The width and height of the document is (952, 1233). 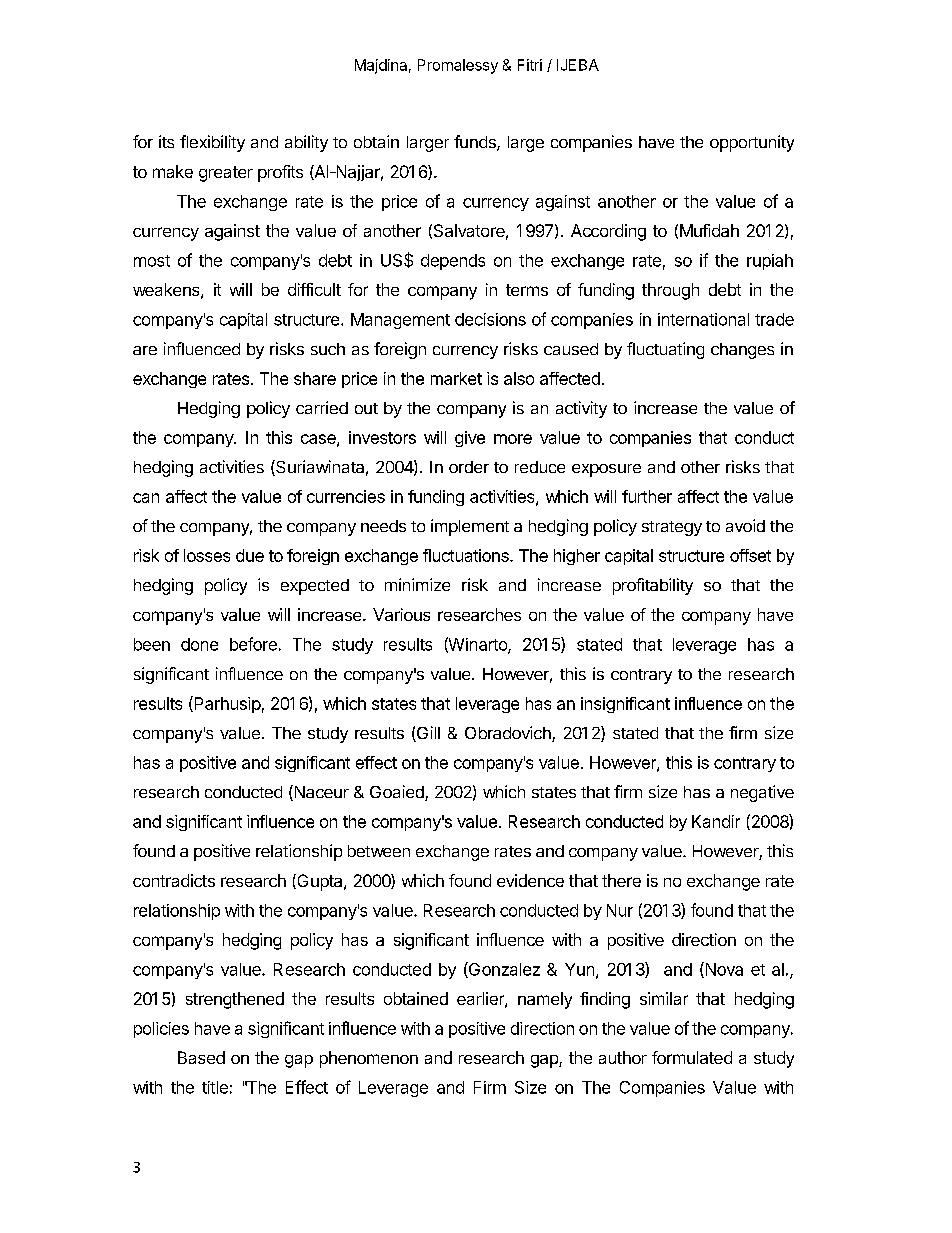 What do you see at coordinates (476, 143) in the document?
I see `funds` at bounding box center [476, 143].
